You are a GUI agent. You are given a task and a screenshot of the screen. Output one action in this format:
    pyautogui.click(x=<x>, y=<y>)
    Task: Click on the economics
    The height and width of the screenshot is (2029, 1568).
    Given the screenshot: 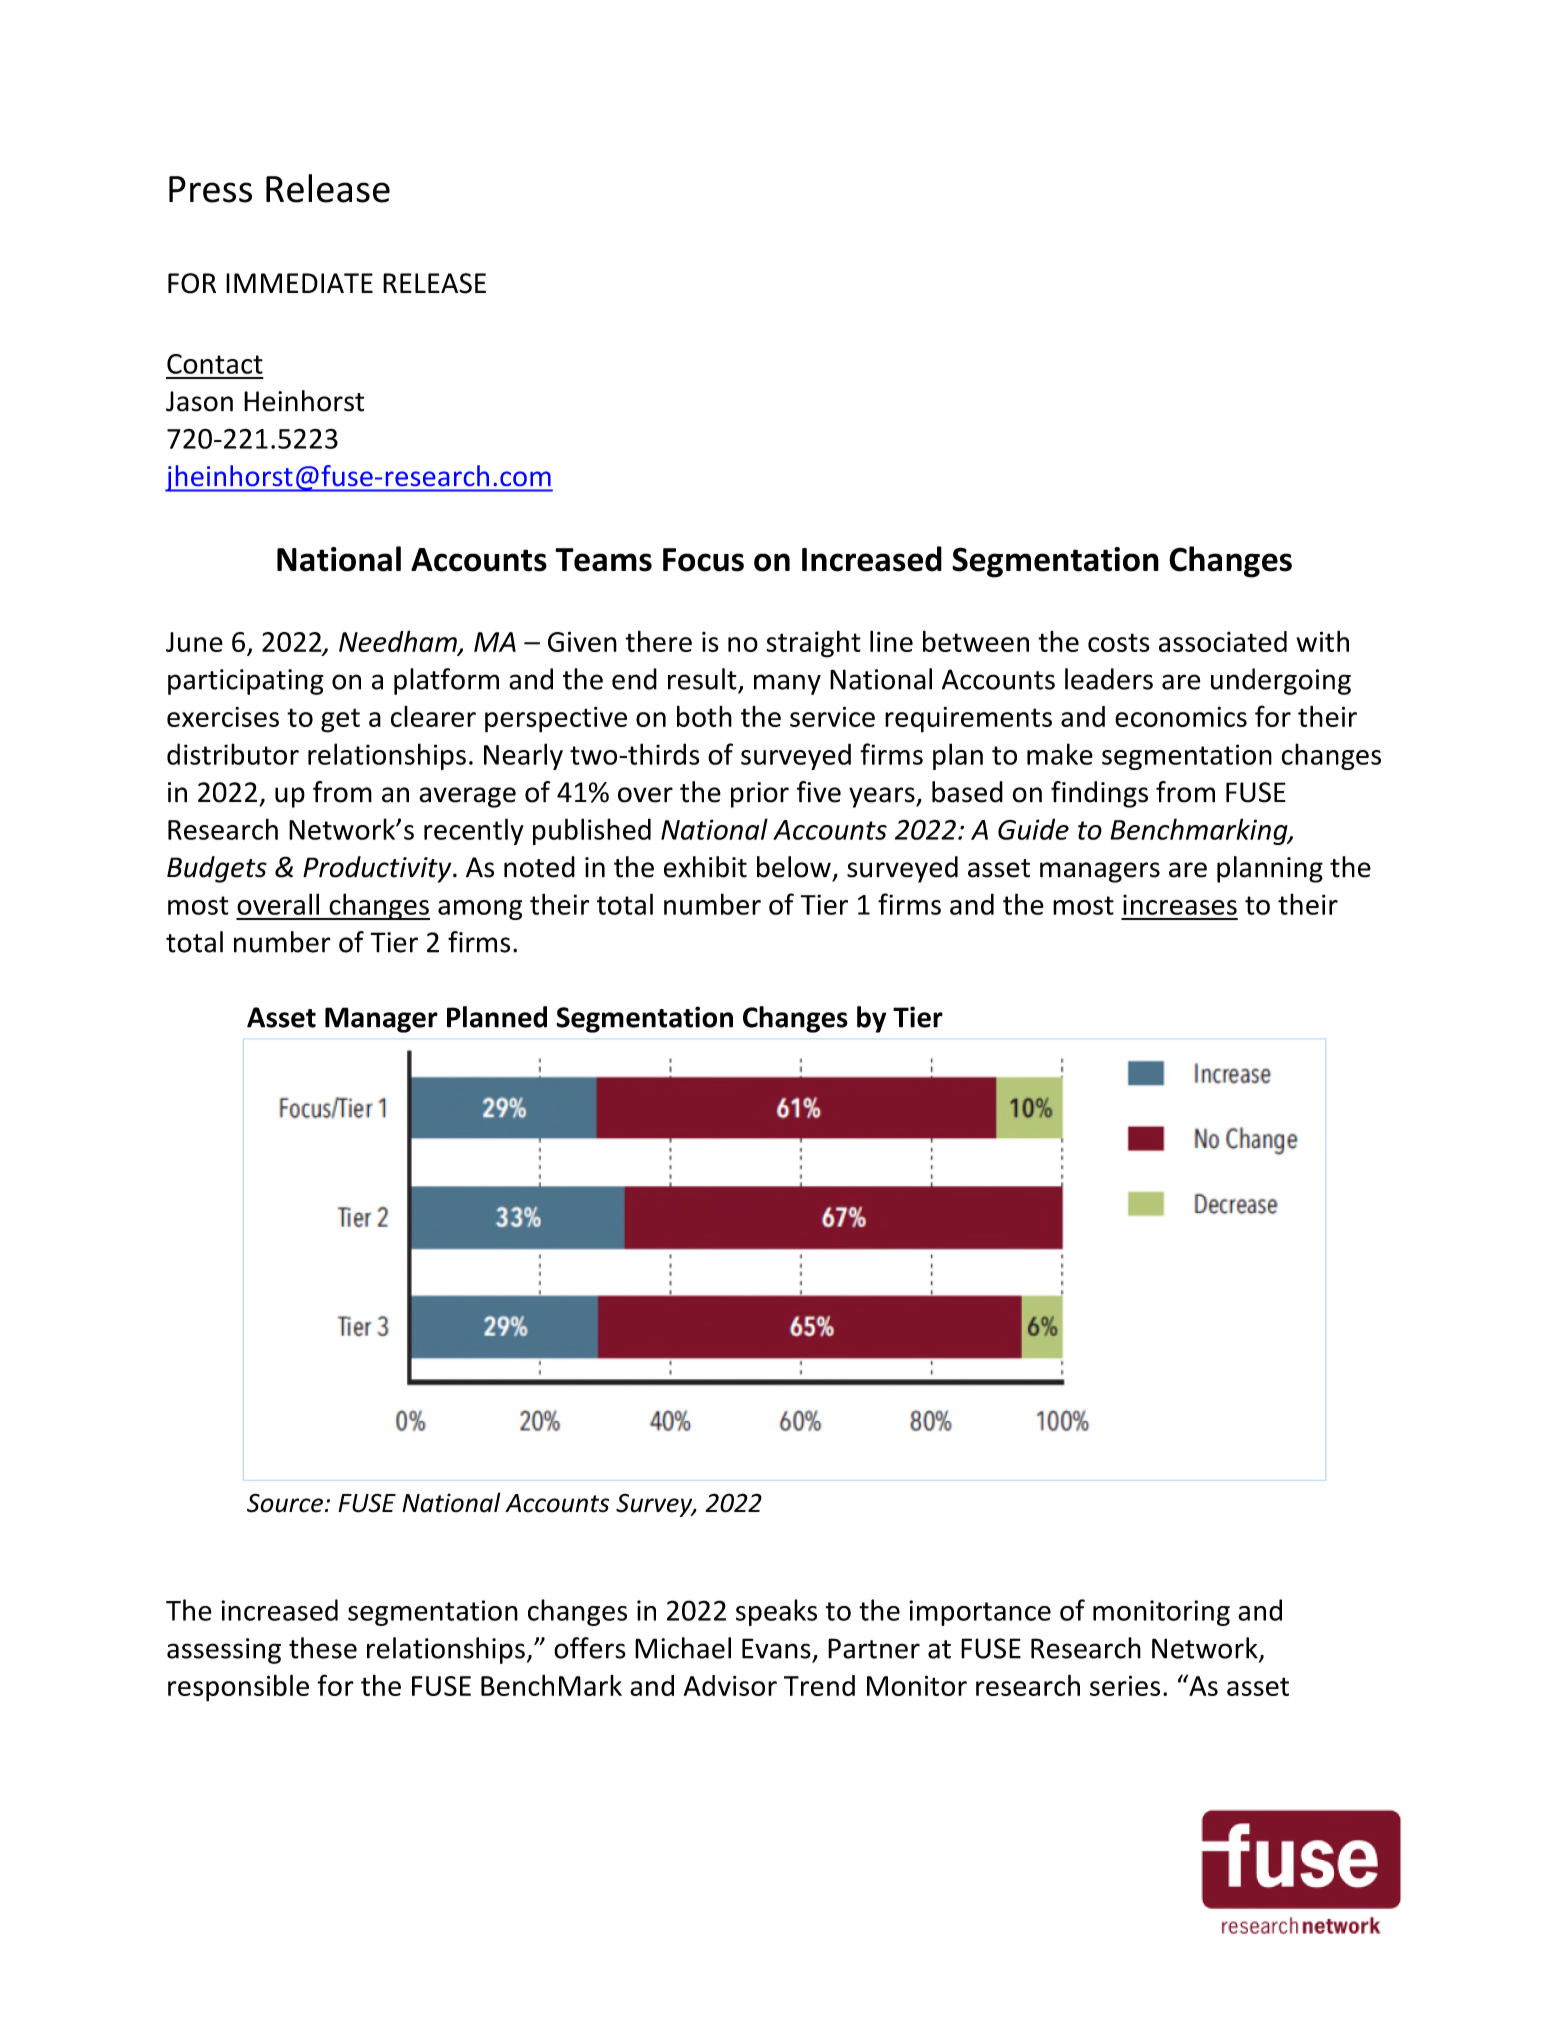 What is the action you would take?
    pyautogui.click(x=1181, y=716)
